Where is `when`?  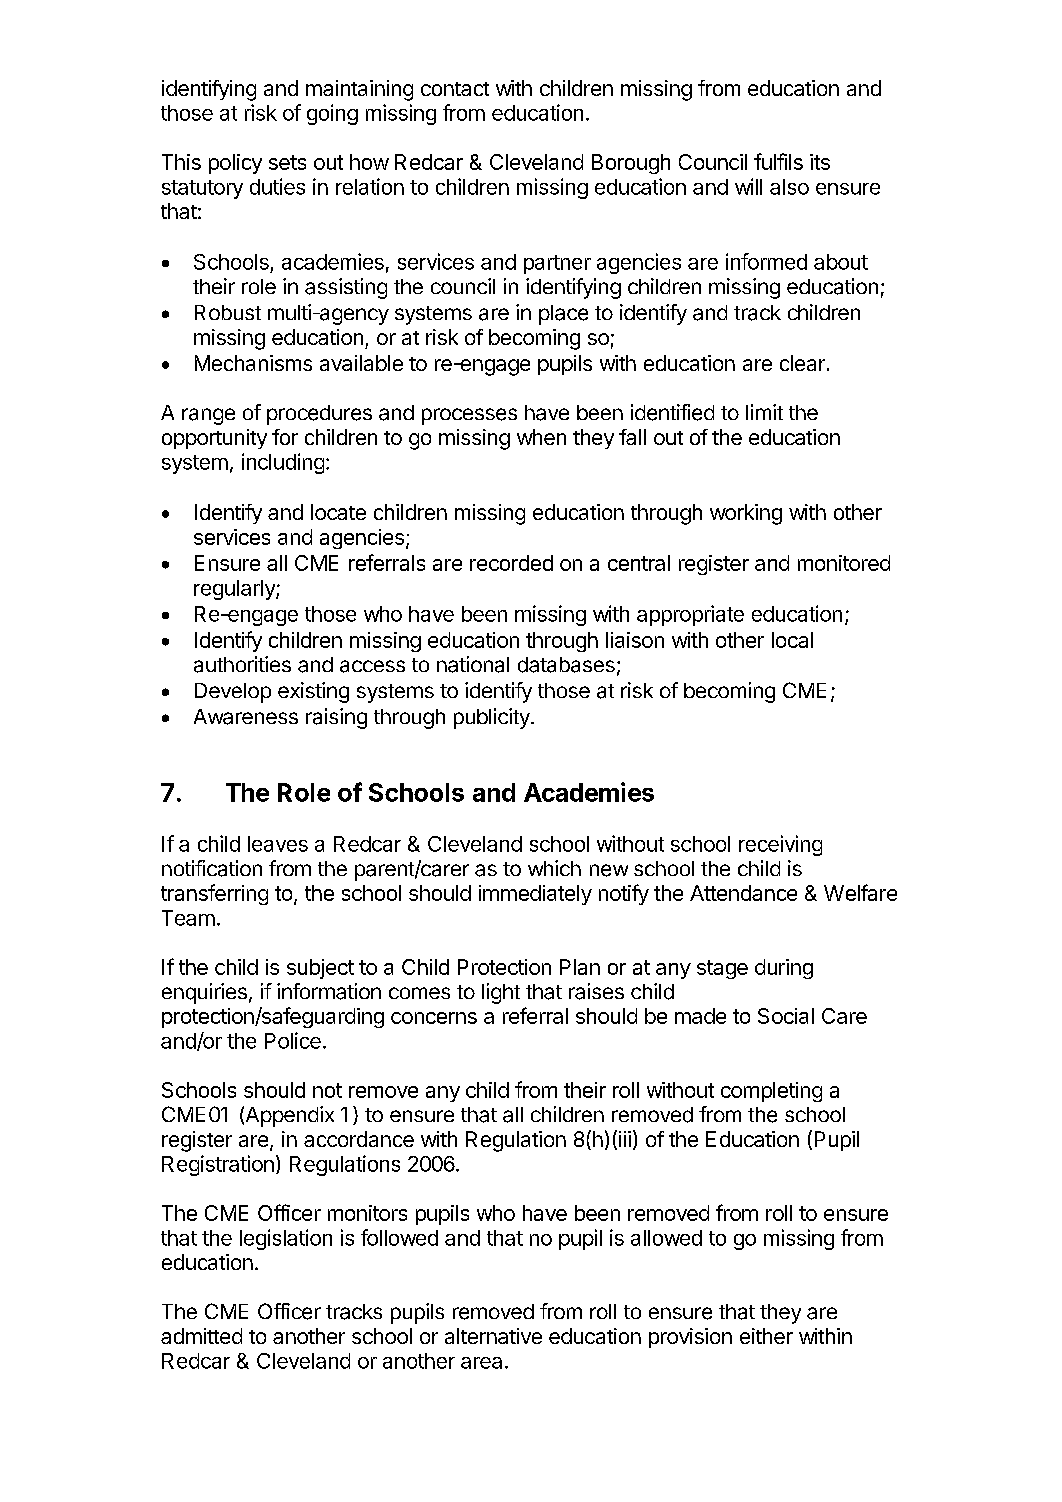
when is located at coordinates (541, 437).
